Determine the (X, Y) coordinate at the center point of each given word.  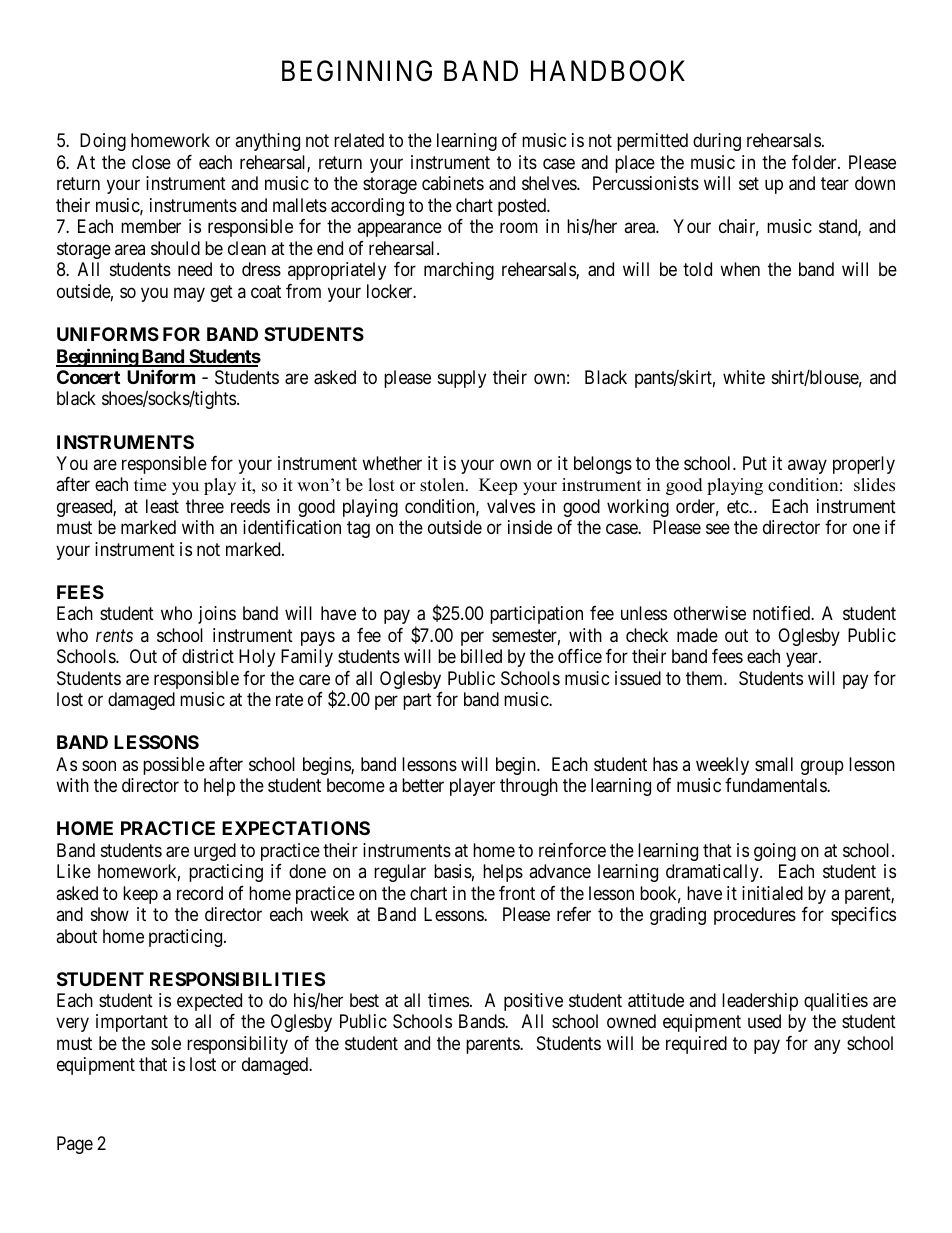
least (162, 506)
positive (533, 1002)
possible (174, 766)
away (807, 466)
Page (75, 1145)
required (696, 1045)
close (151, 162)
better (423, 785)
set (749, 184)
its (528, 162)
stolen (443, 485)
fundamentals (776, 785)
